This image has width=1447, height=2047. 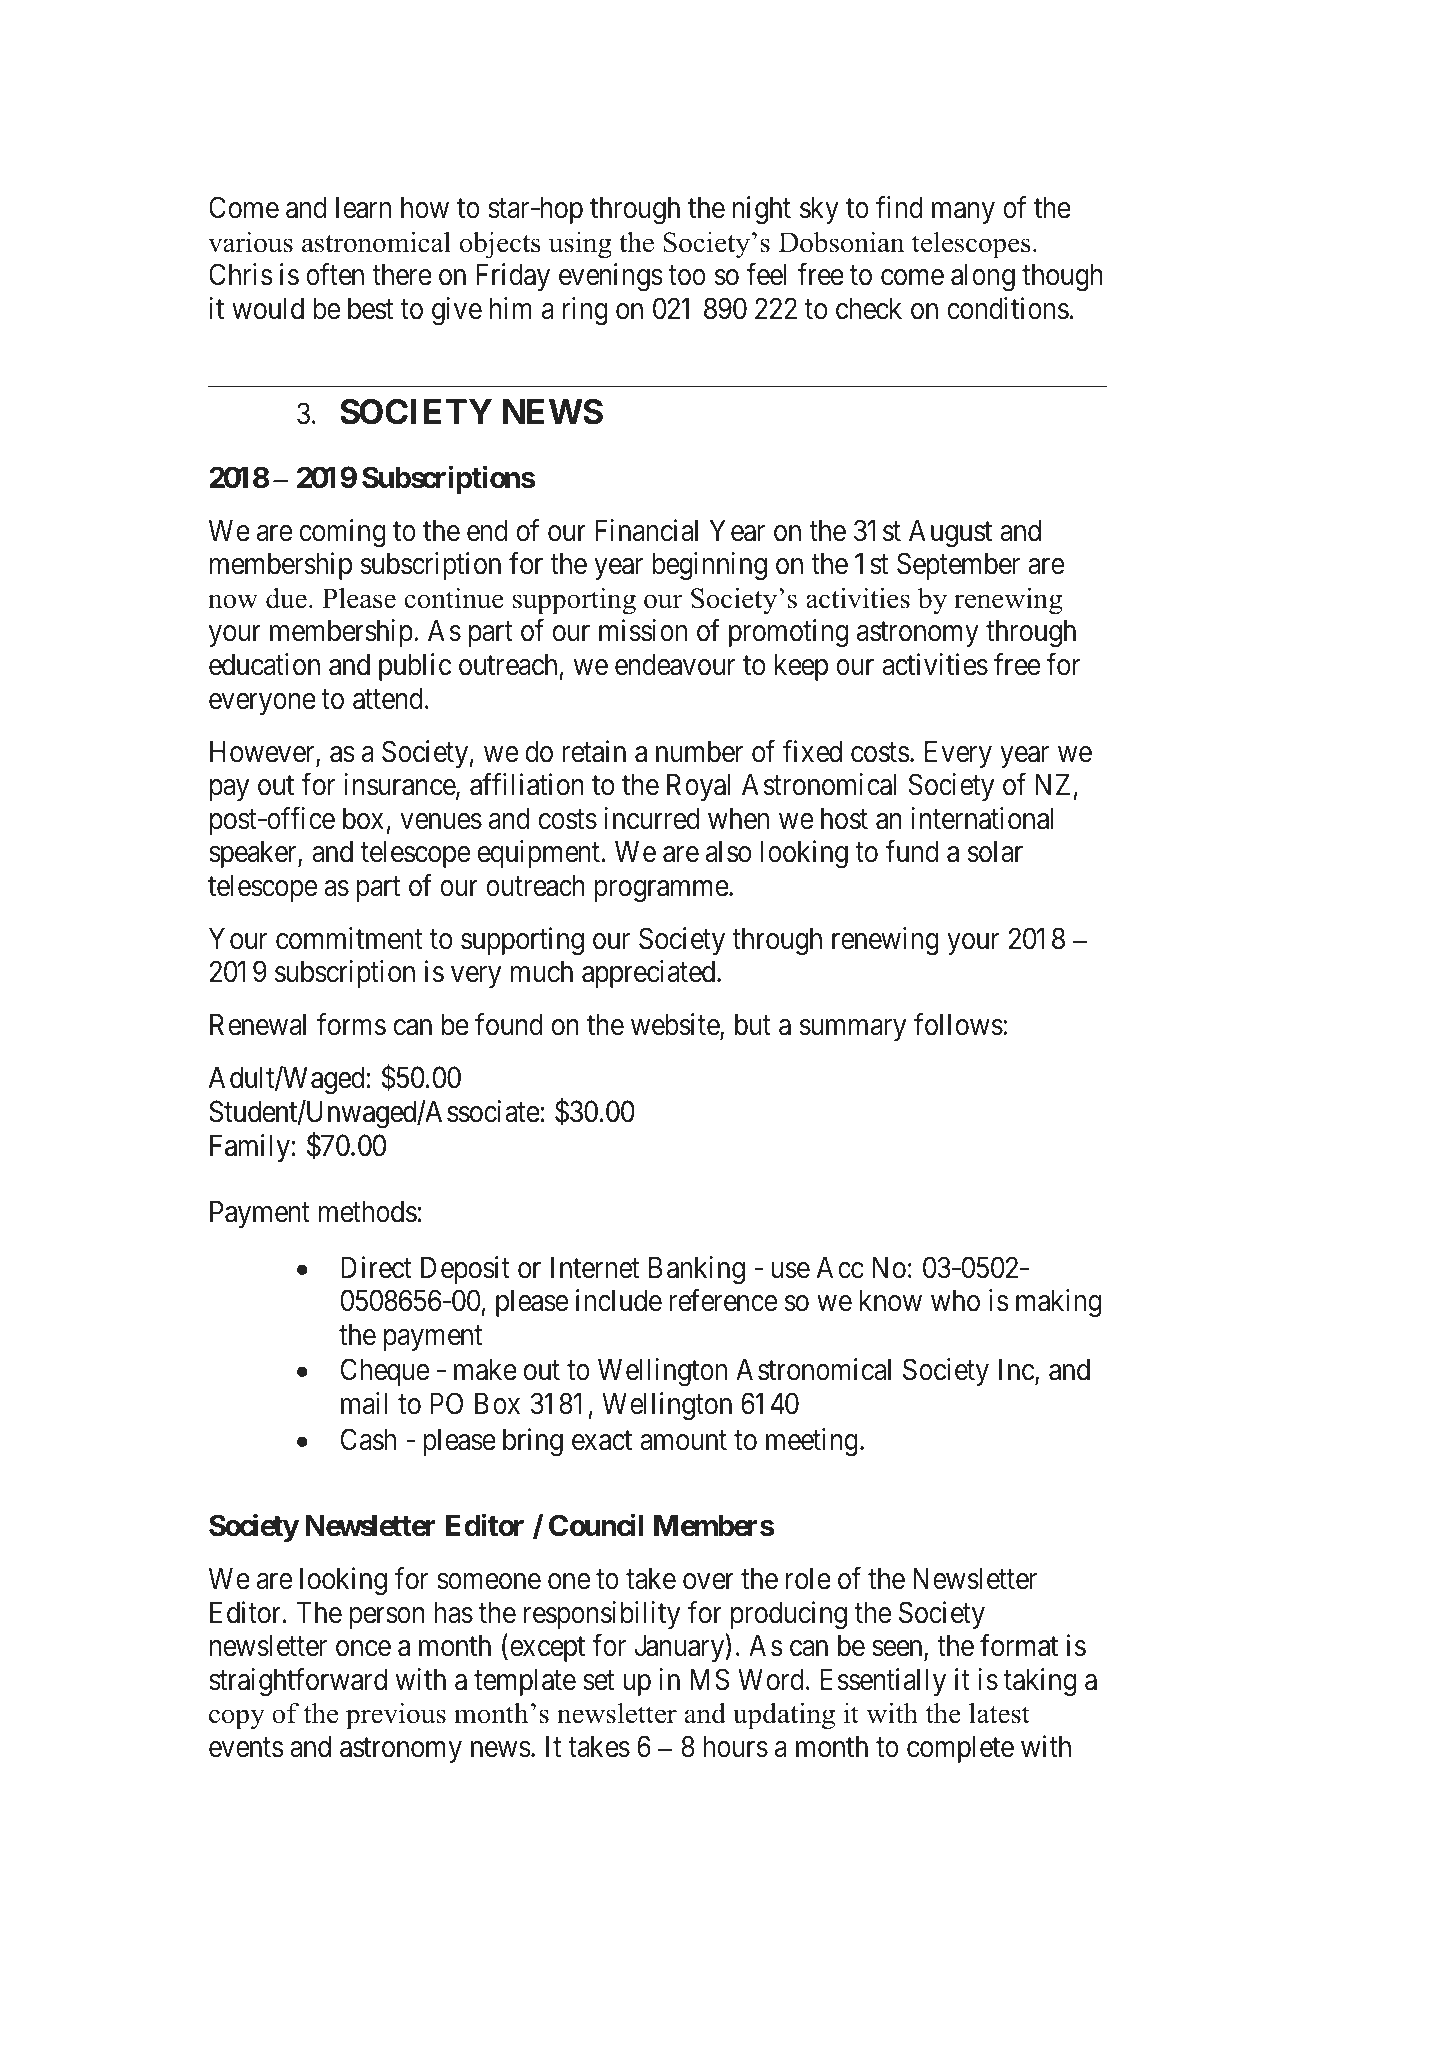 What do you see at coordinates (650, 974) in the image?
I see `appreciated` at bounding box center [650, 974].
